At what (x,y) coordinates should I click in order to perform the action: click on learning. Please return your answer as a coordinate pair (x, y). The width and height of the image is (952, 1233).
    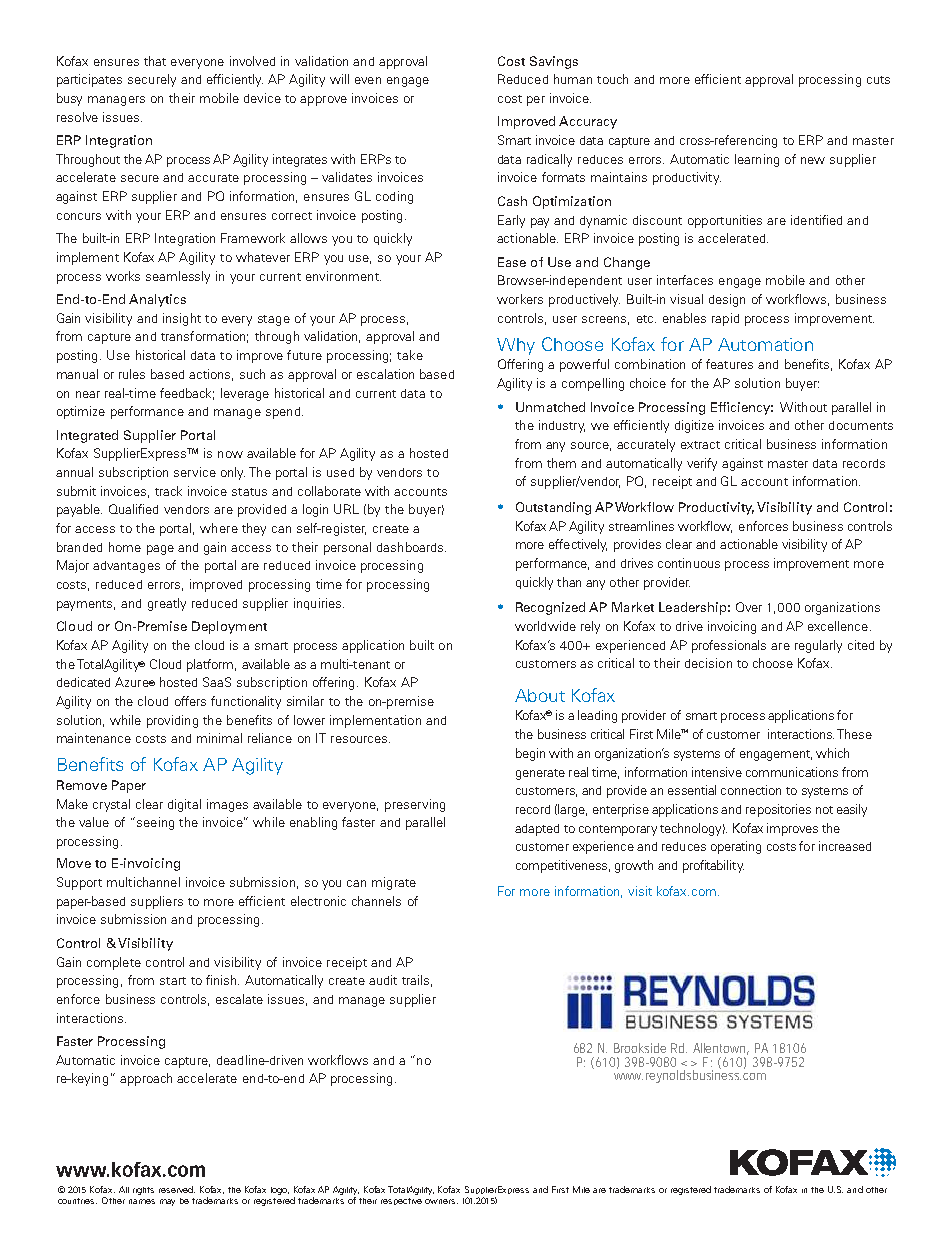
    Looking at the image, I should click on (757, 160).
